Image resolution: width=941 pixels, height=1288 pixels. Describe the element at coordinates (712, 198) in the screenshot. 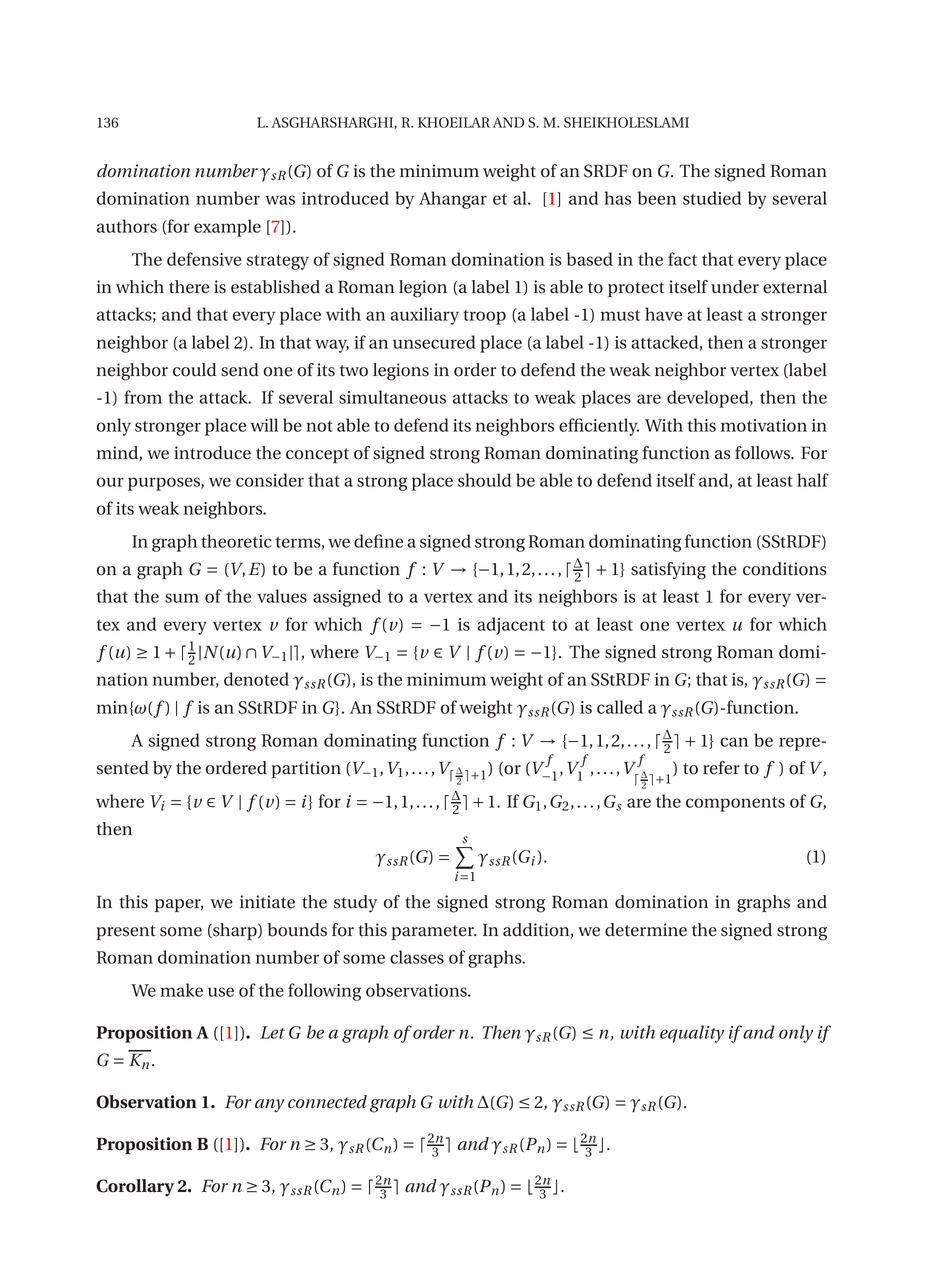

I see `studied` at that location.
